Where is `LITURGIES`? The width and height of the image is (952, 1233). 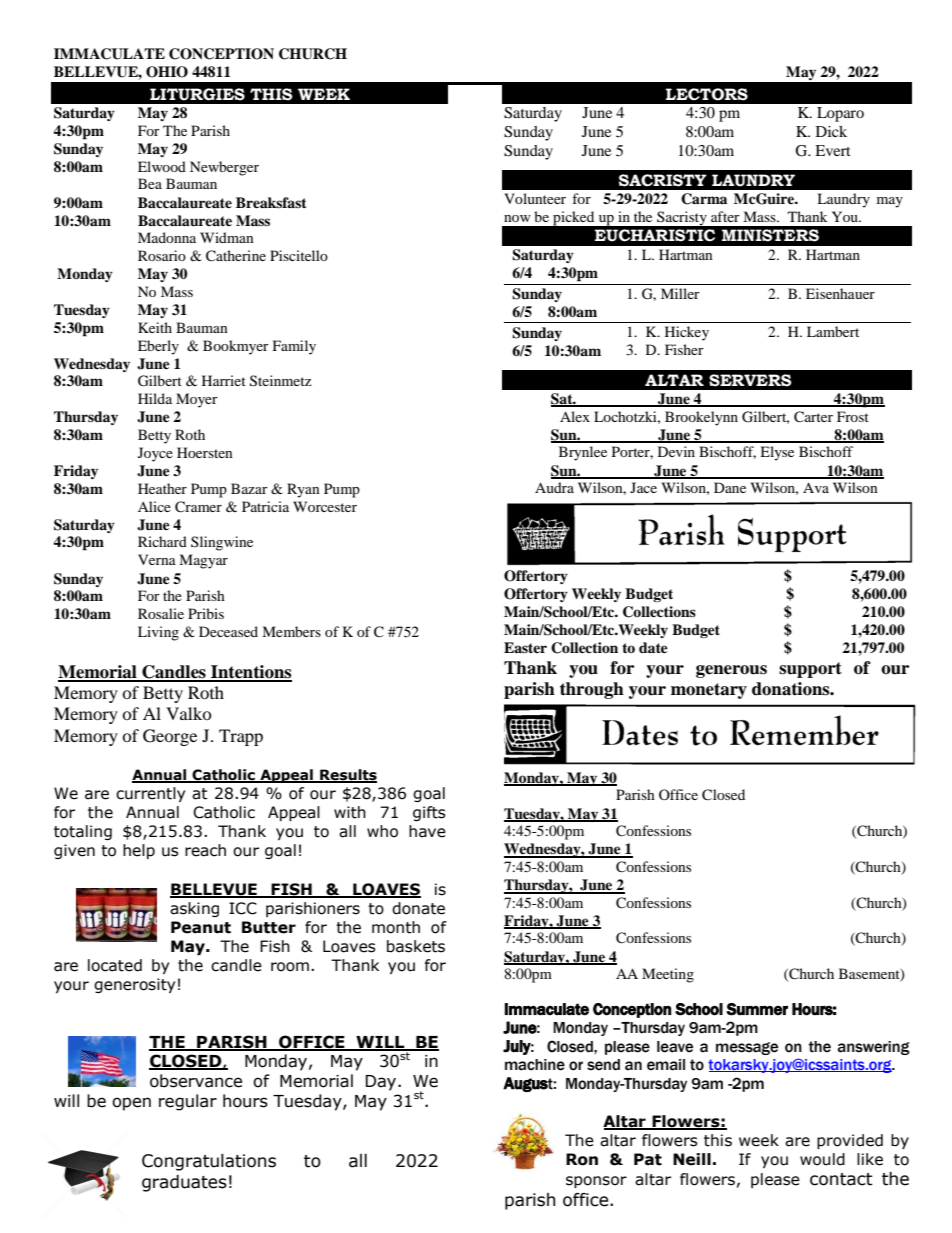
LITURGIES is located at coordinates (197, 94).
